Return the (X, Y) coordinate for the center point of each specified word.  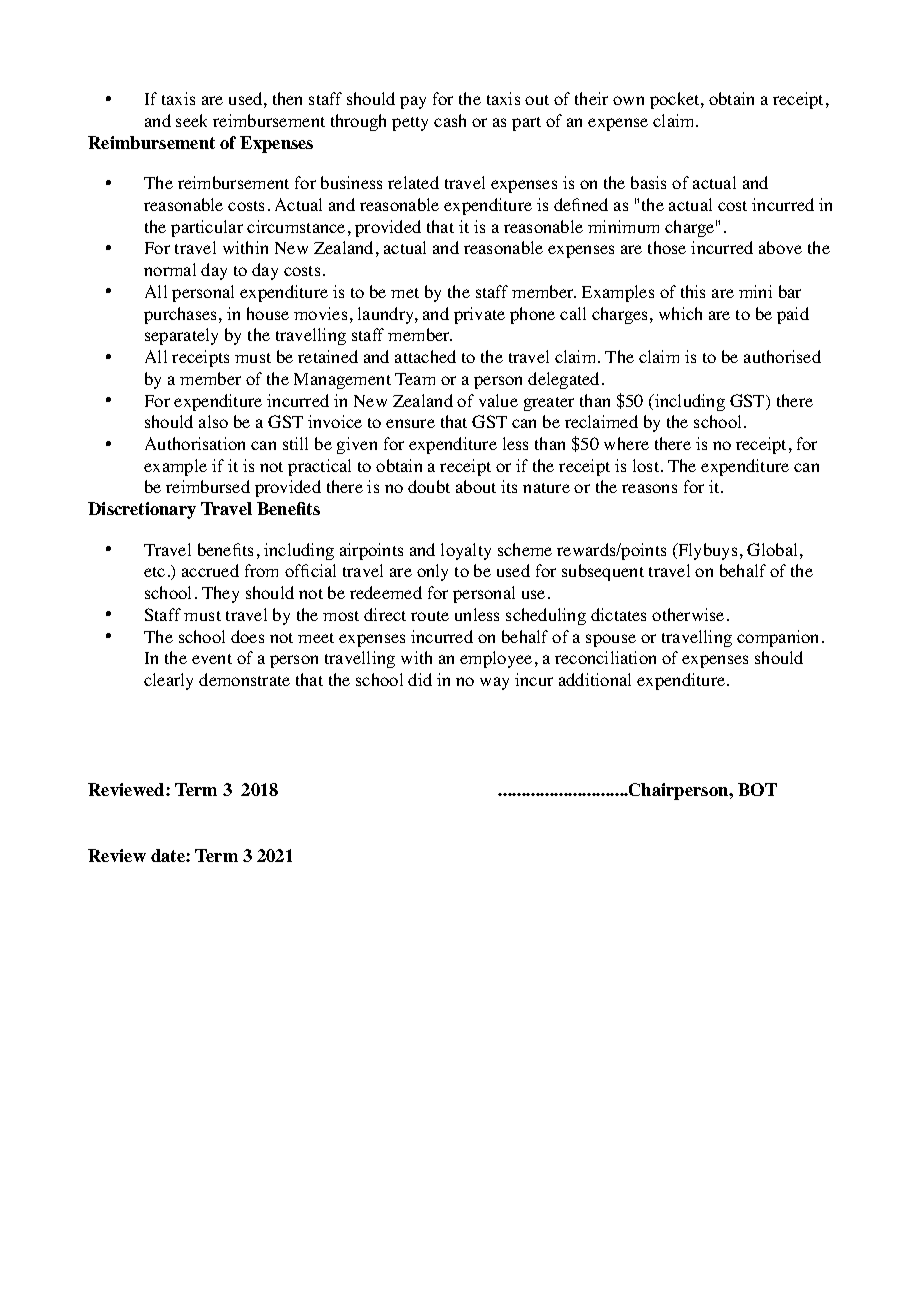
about (476, 486)
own (628, 100)
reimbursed (208, 486)
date (169, 855)
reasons (649, 488)
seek (191, 120)
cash (450, 120)
